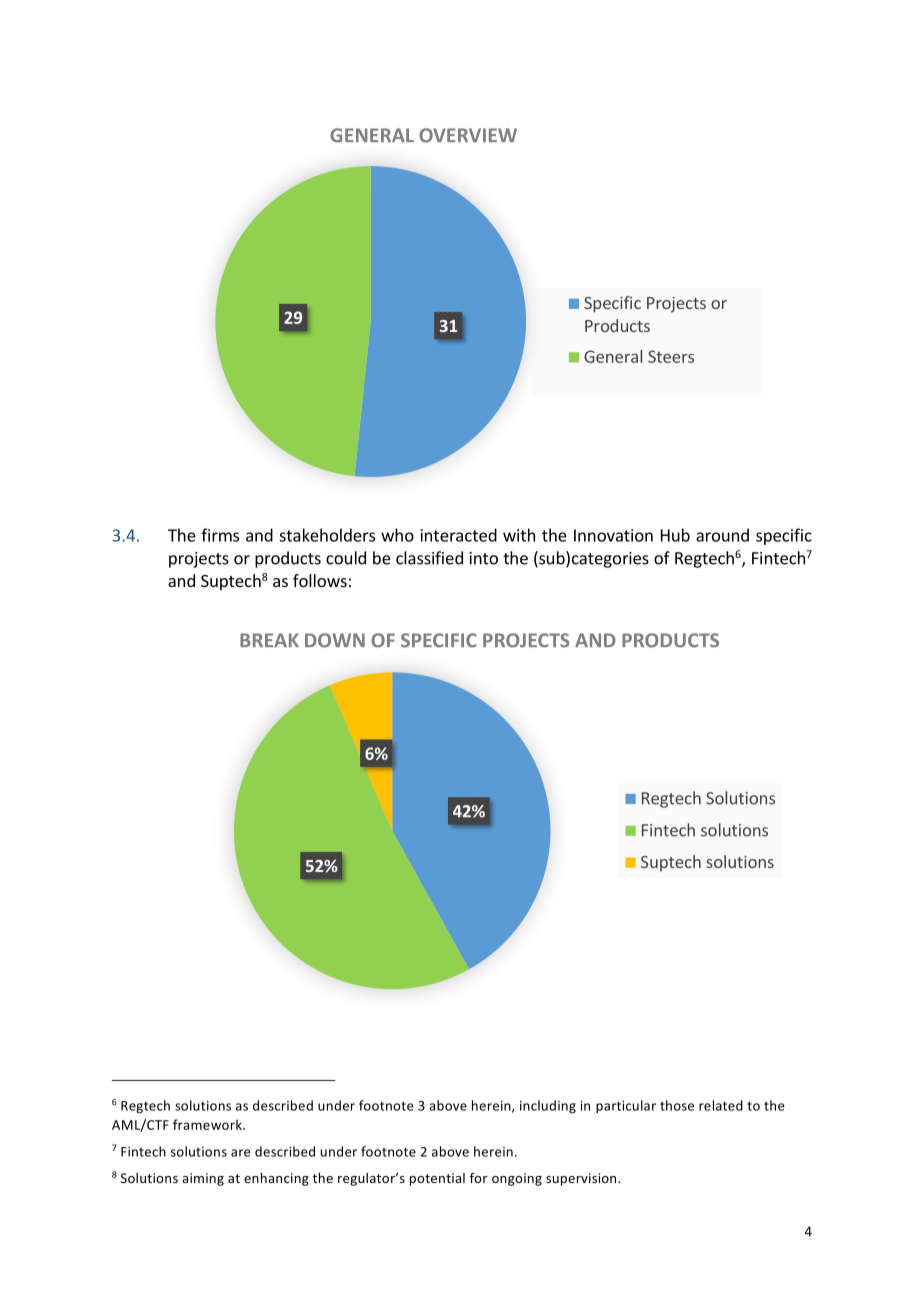 This document has width=924, height=1308. I want to click on Steers, so click(671, 356).
